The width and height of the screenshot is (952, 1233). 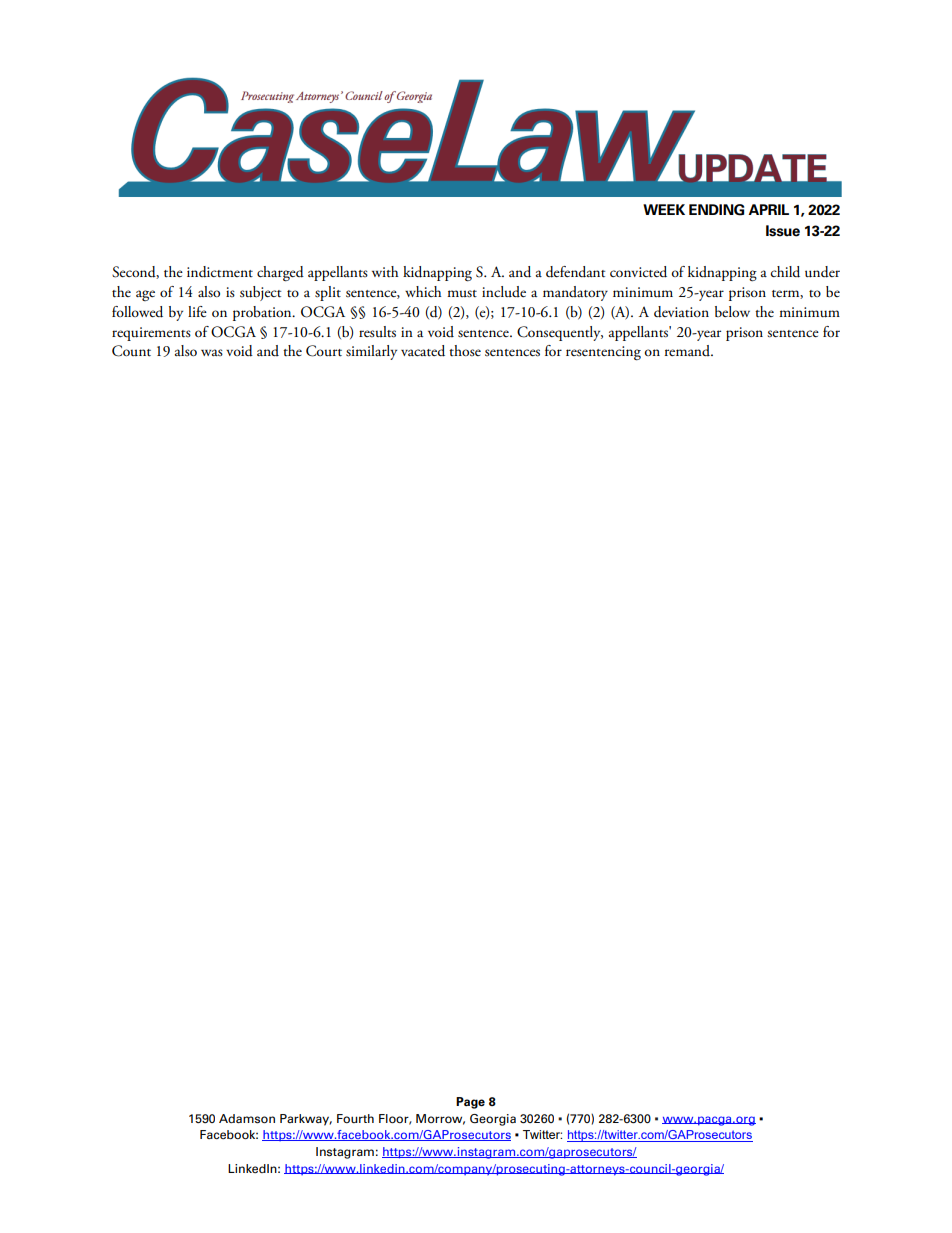 I want to click on Count, so click(x=131, y=351).
